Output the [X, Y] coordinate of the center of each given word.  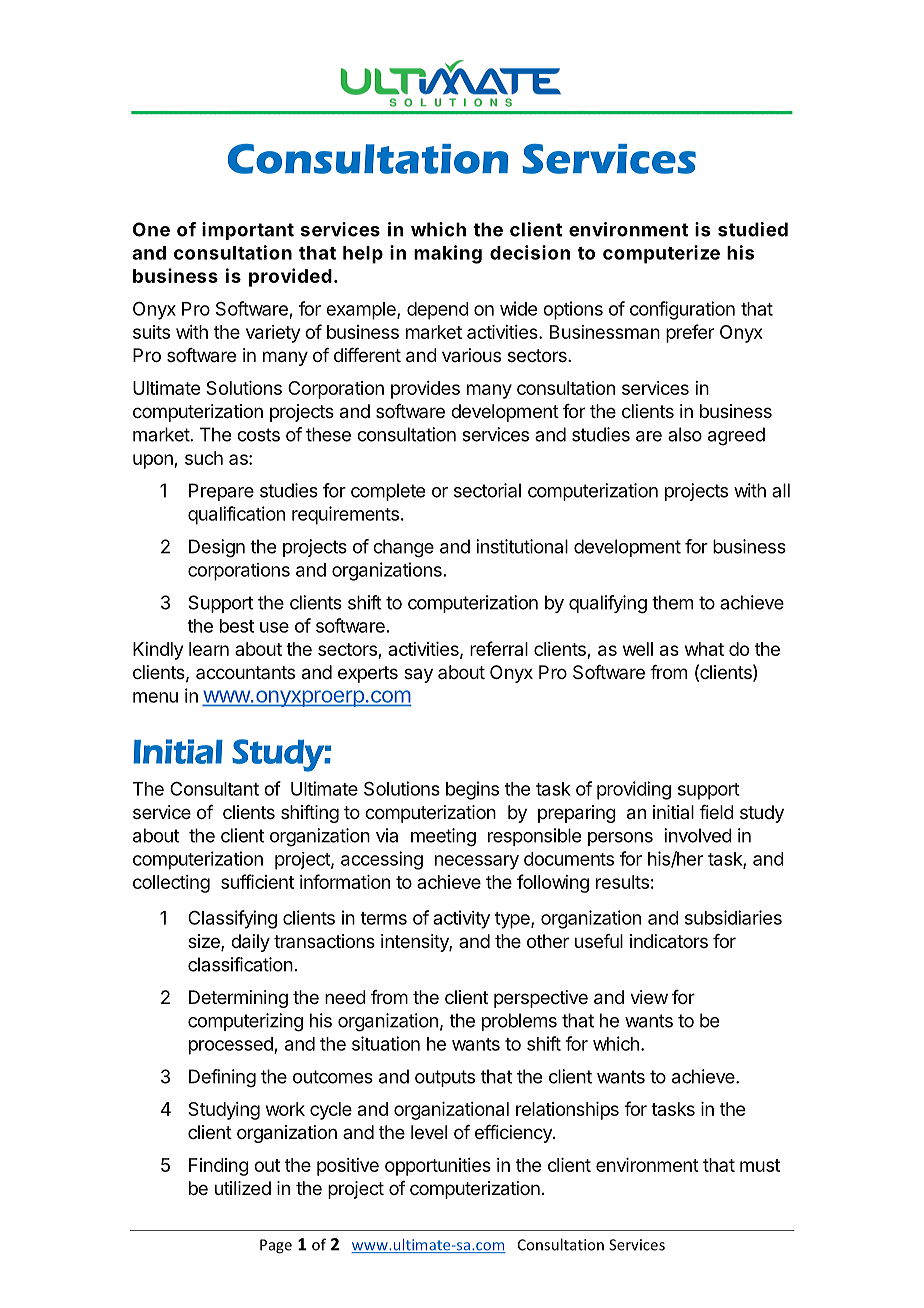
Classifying [232, 919]
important [248, 231]
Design [217, 548]
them [672, 602]
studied [753, 229]
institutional [522, 546]
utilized [243, 1188]
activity [461, 919]
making [448, 254]
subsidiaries [733, 917]
